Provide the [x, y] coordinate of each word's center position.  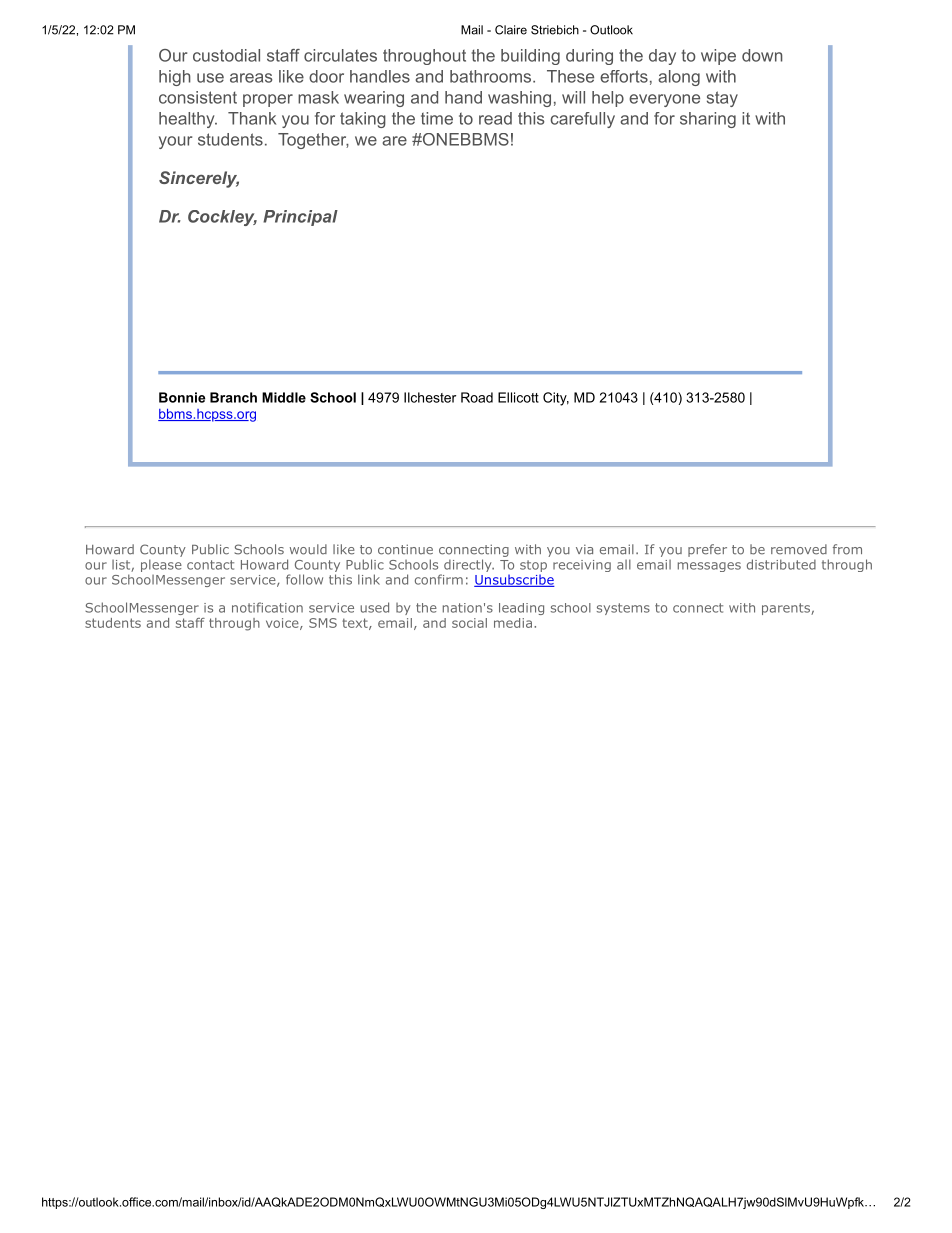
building [530, 57]
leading [521, 609]
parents [787, 609]
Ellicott [518, 397]
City [556, 399]
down [762, 55]
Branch [233, 397]
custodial [226, 55]
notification [267, 607]
